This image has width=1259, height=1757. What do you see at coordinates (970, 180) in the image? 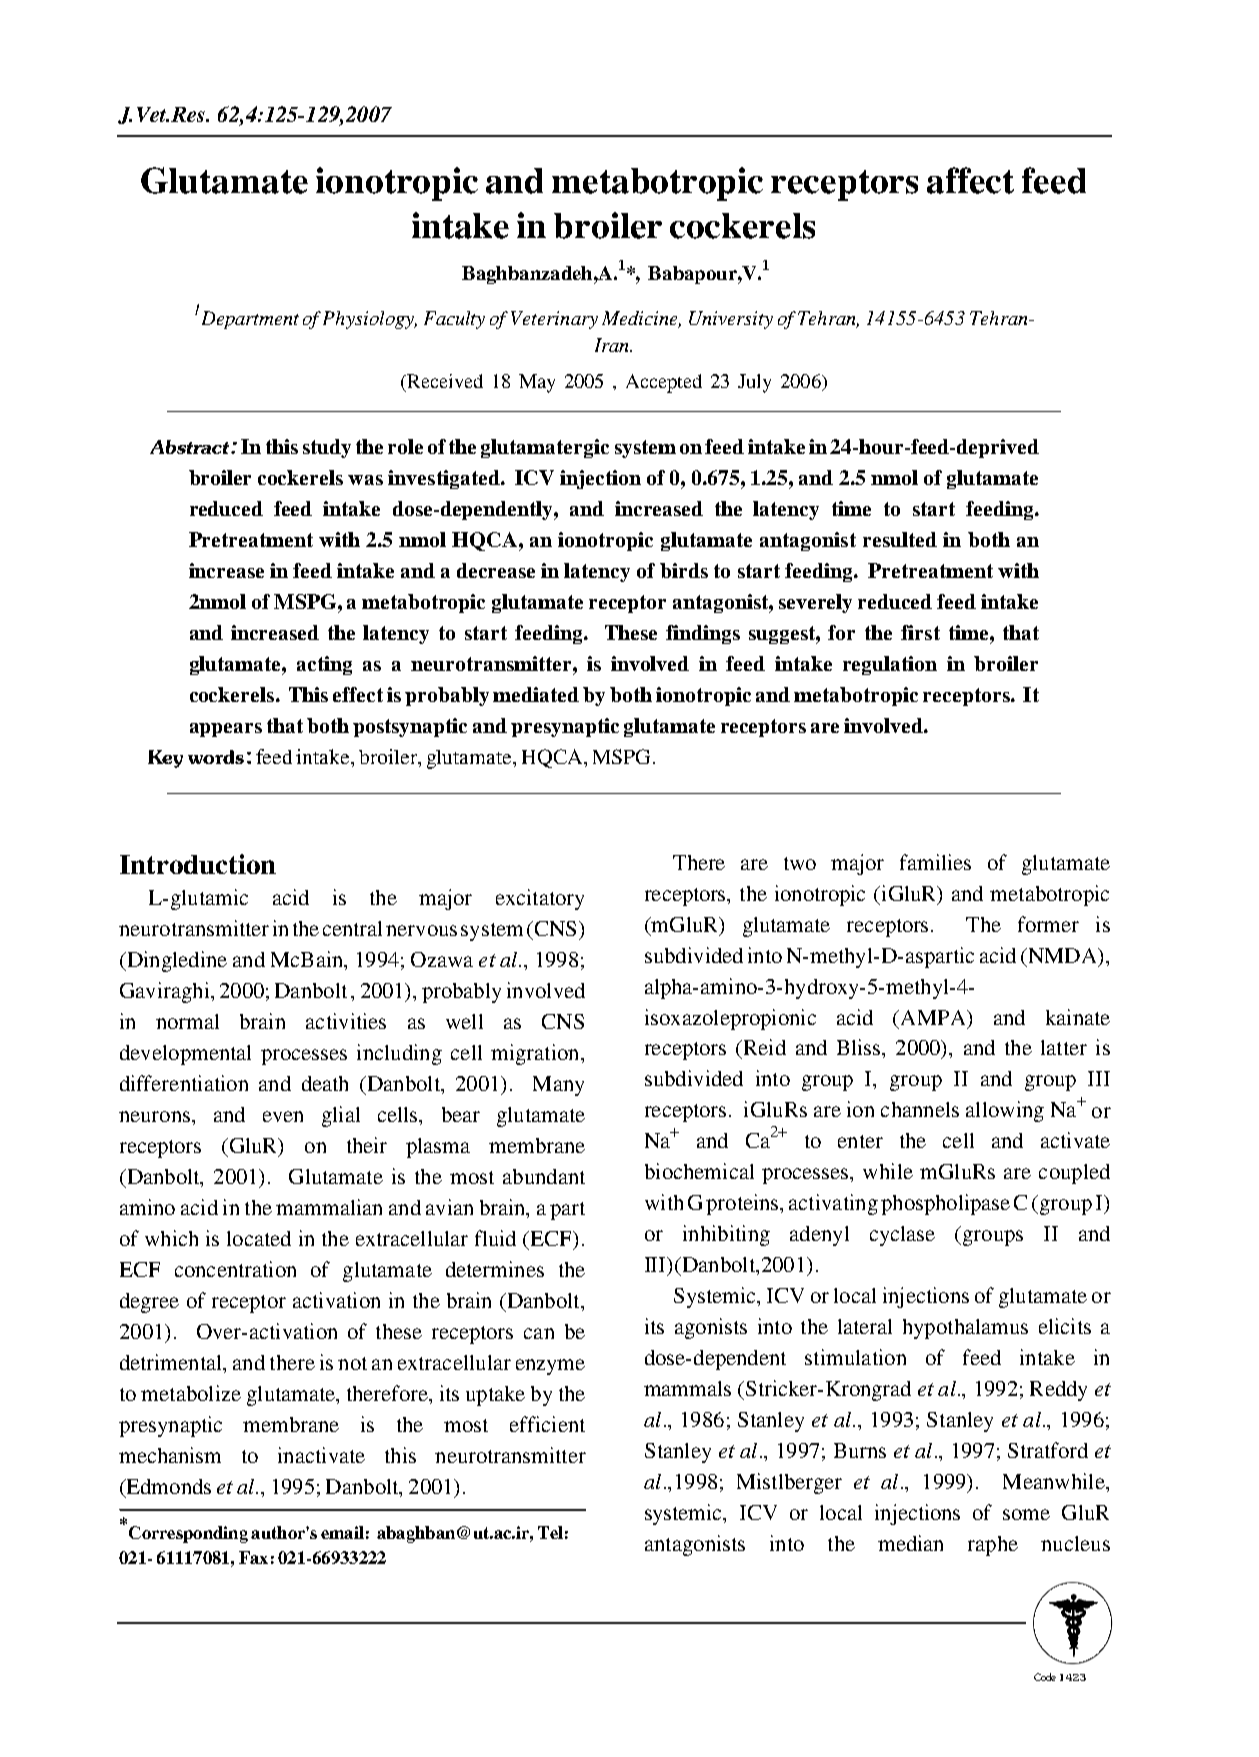
I see `affect` at bounding box center [970, 180].
